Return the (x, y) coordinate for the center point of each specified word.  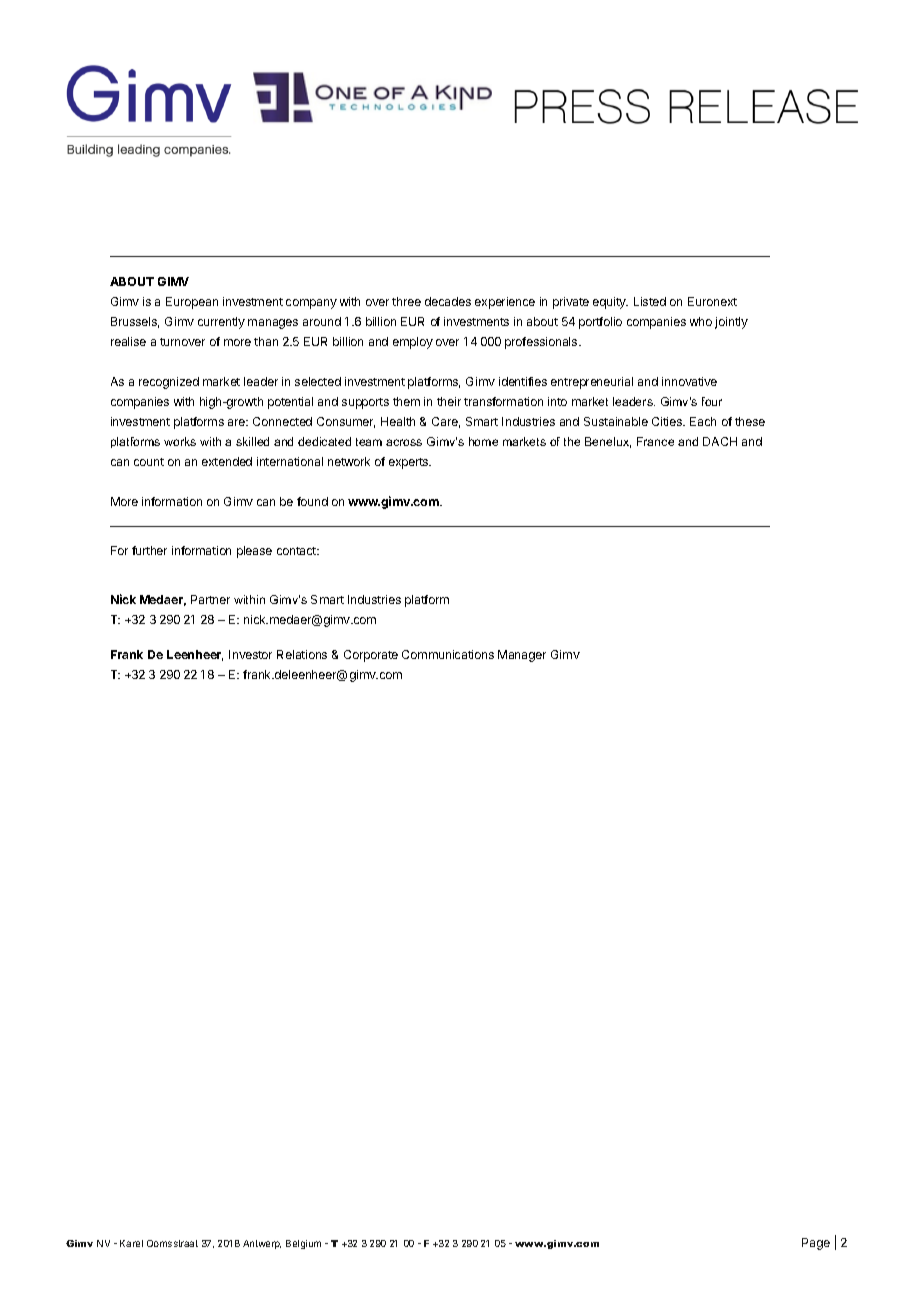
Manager (522, 656)
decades (448, 301)
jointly (731, 323)
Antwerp (262, 1244)
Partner (210, 599)
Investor (250, 654)
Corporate (371, 656)
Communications (448, 654)
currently (221, 323)
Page (816, 1244)
